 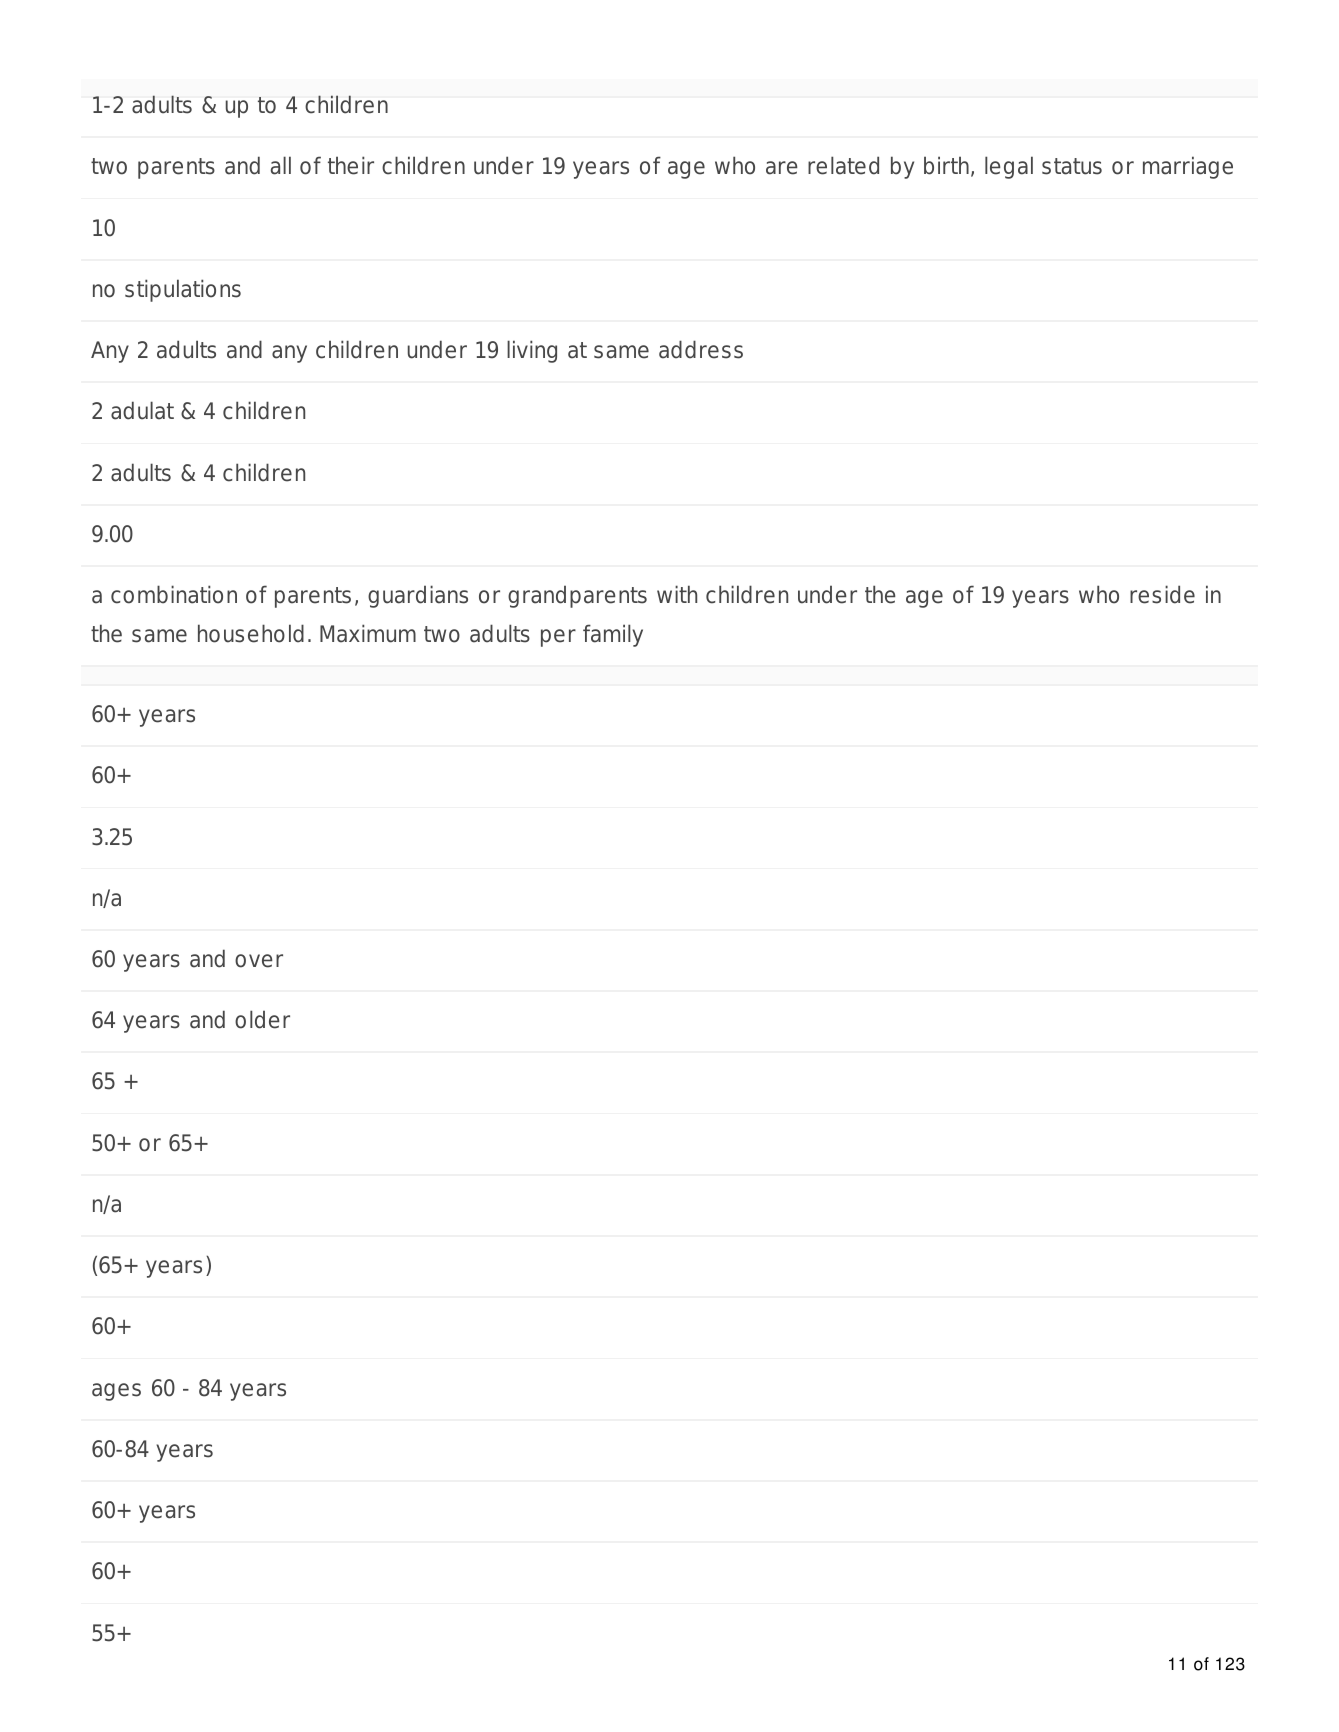 What do you see at coordinates (174, 594) in the page?
I see `combination` at bounding box center [174, 594].
